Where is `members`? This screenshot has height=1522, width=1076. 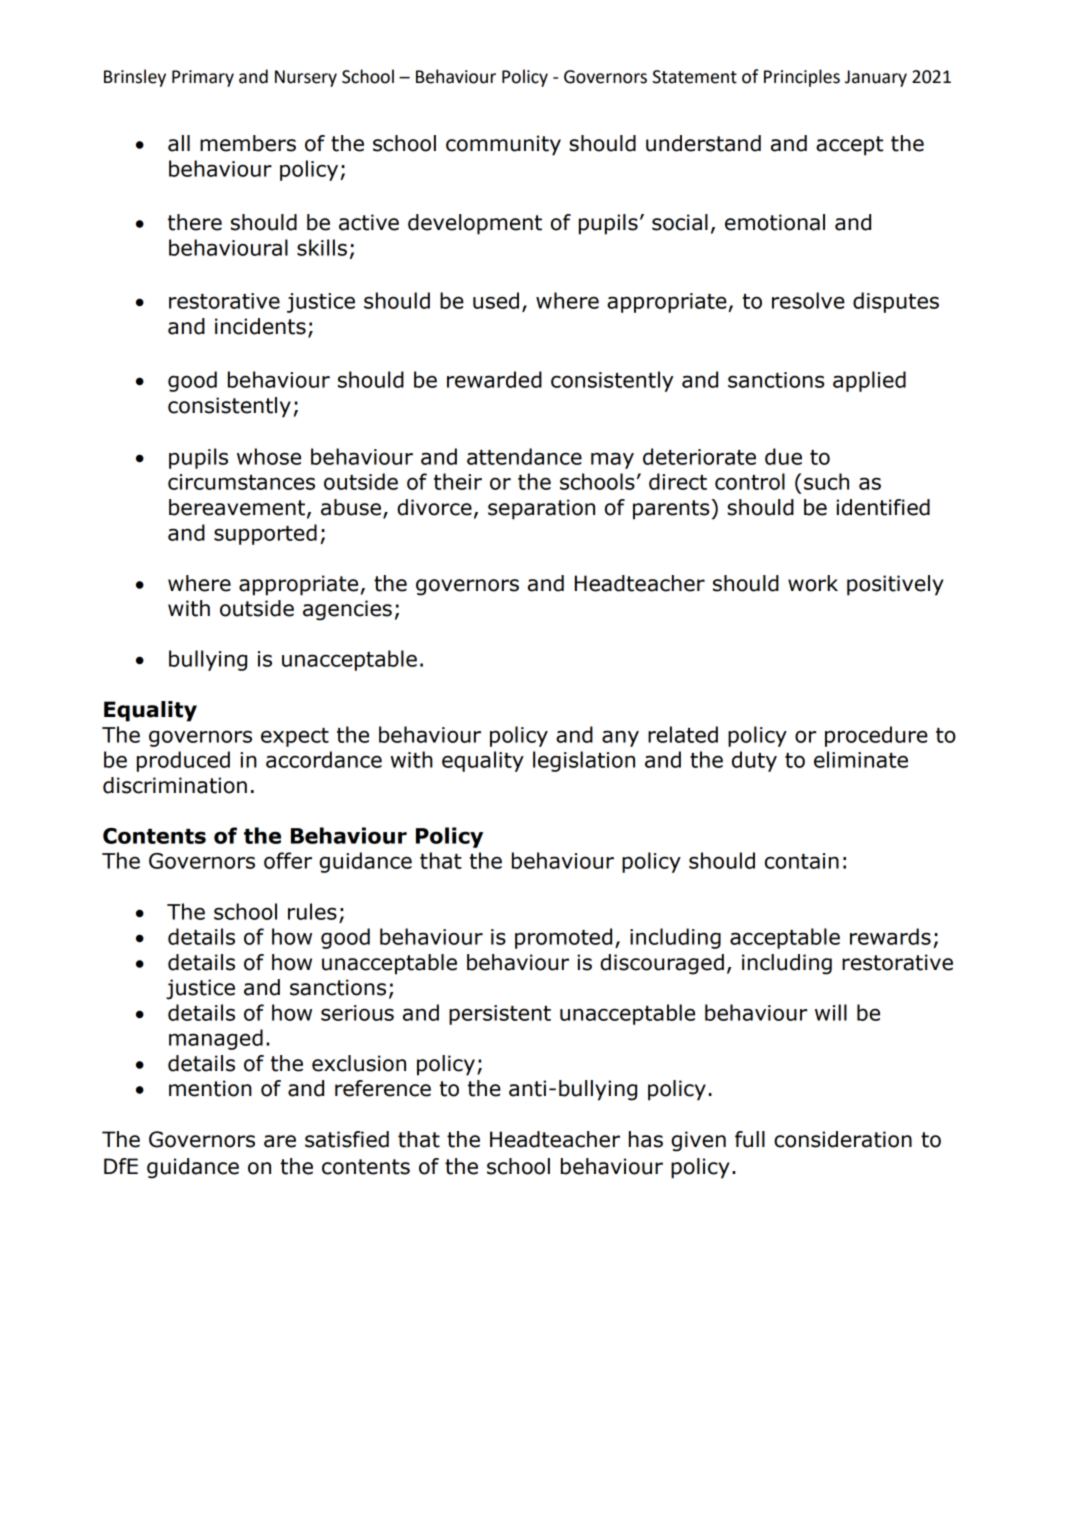
members is located at coordinates (248, 143).
